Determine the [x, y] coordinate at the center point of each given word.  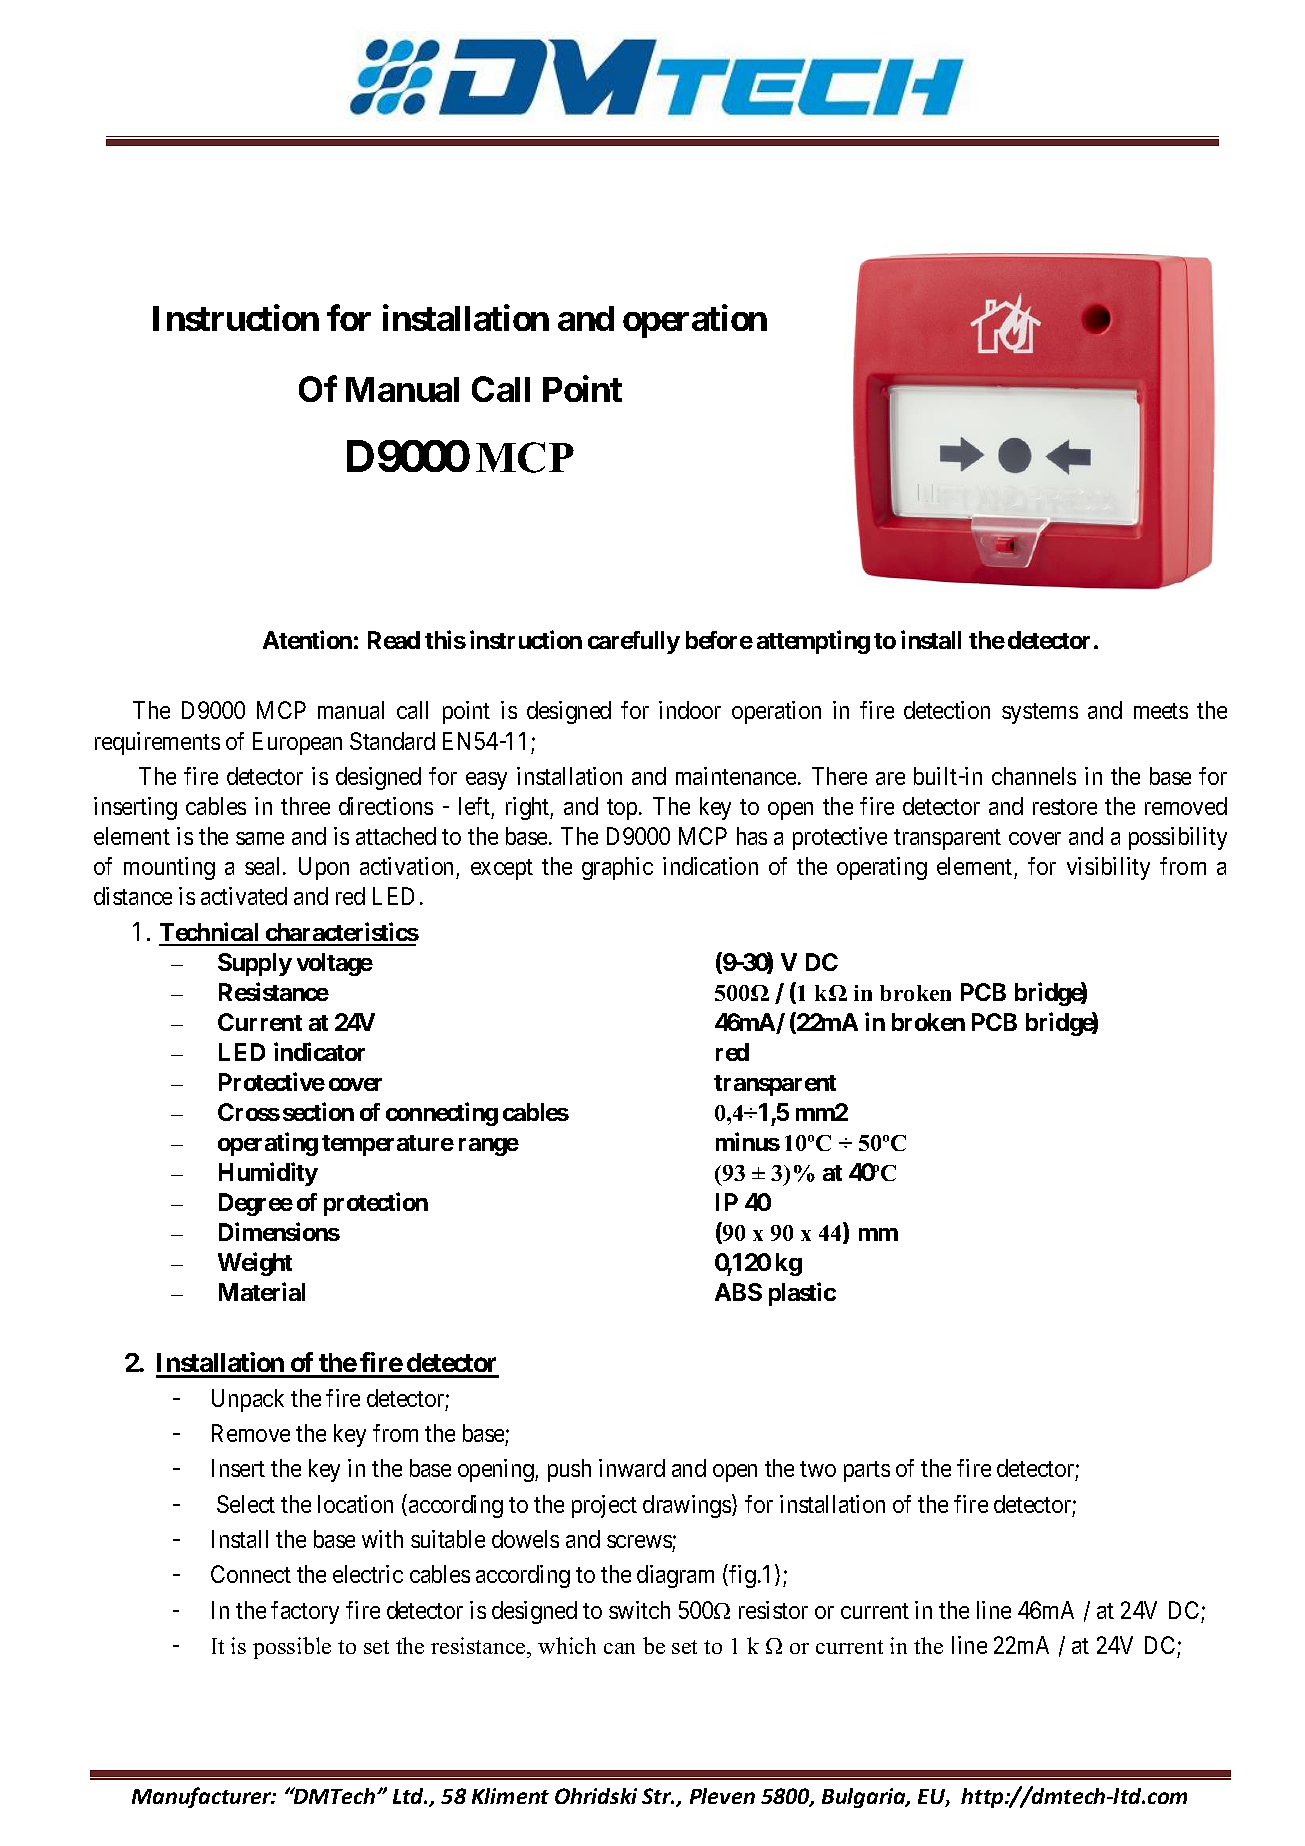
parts [867, 1471]
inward [632, 1468]
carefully [634, 642]
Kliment [510, 1796]
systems [1040, 714]
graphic [617, 868]
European [297, 743]
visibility [1108, 868]
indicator [319, 1051]
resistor [773, 1610]
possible [292, 1648]
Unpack [248, 1400]
